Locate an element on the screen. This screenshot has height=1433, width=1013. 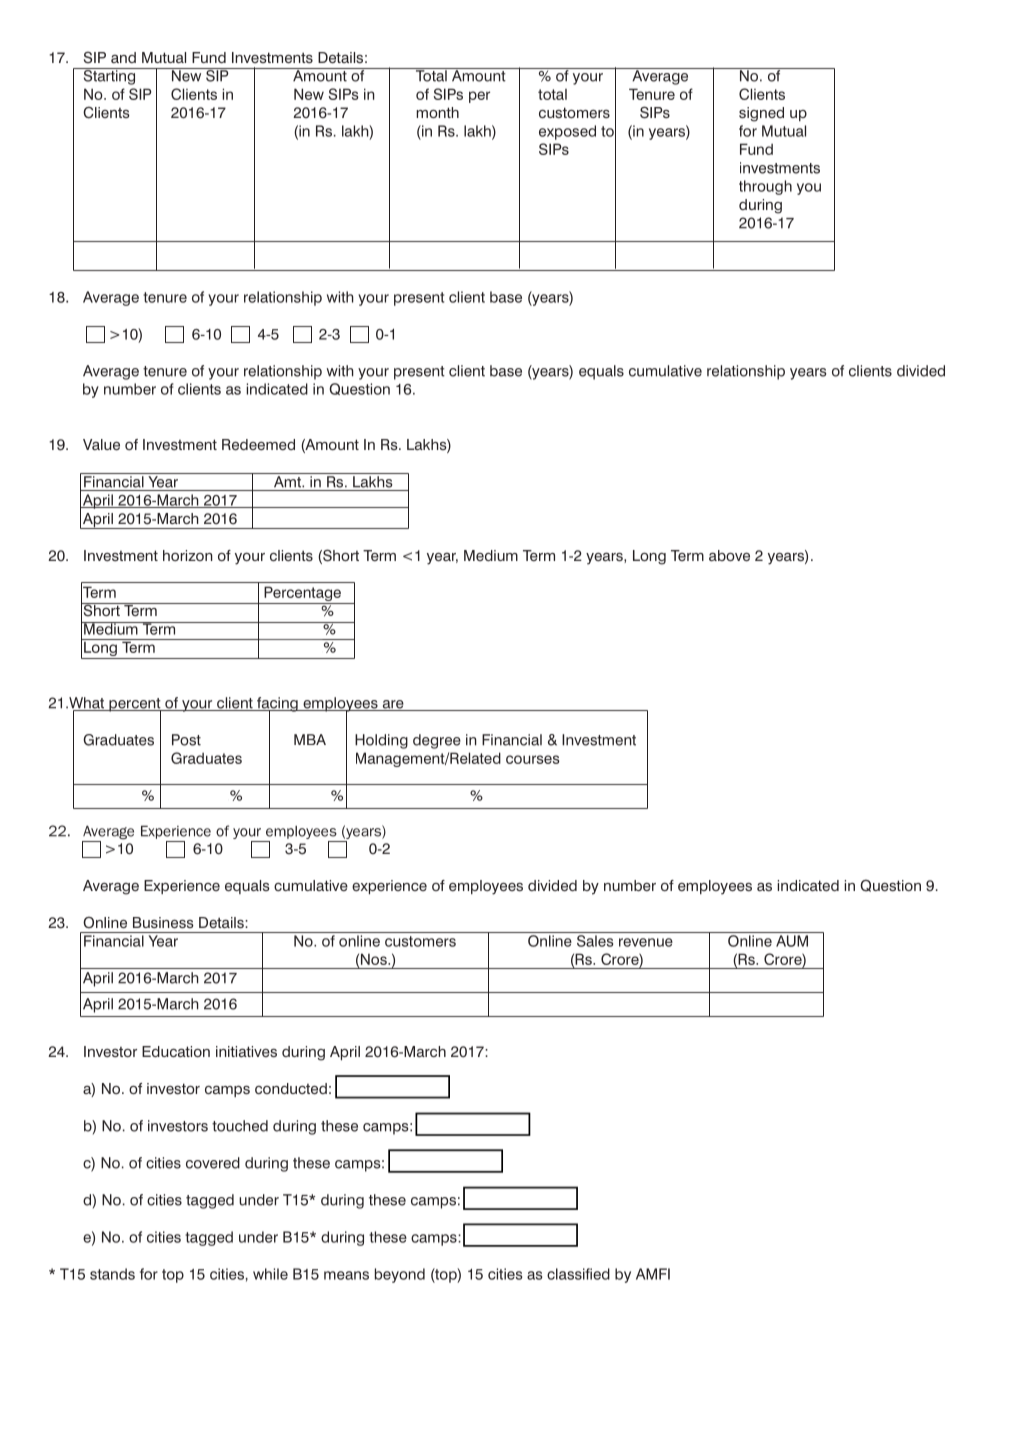
courses is located at coordinates (533, 759).
